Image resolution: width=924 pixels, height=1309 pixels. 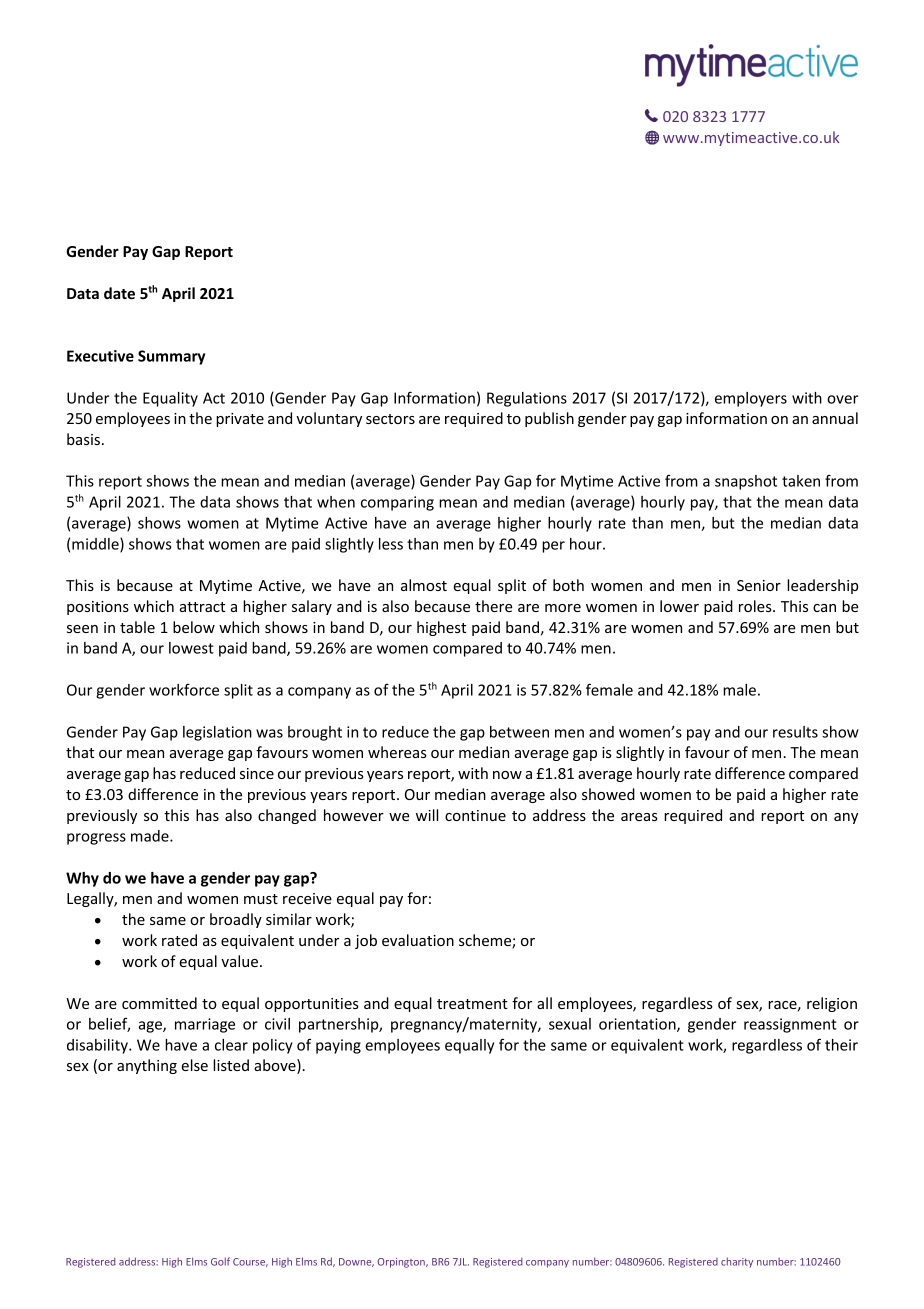 I want to click on employers, so click(x=751, y=399).
